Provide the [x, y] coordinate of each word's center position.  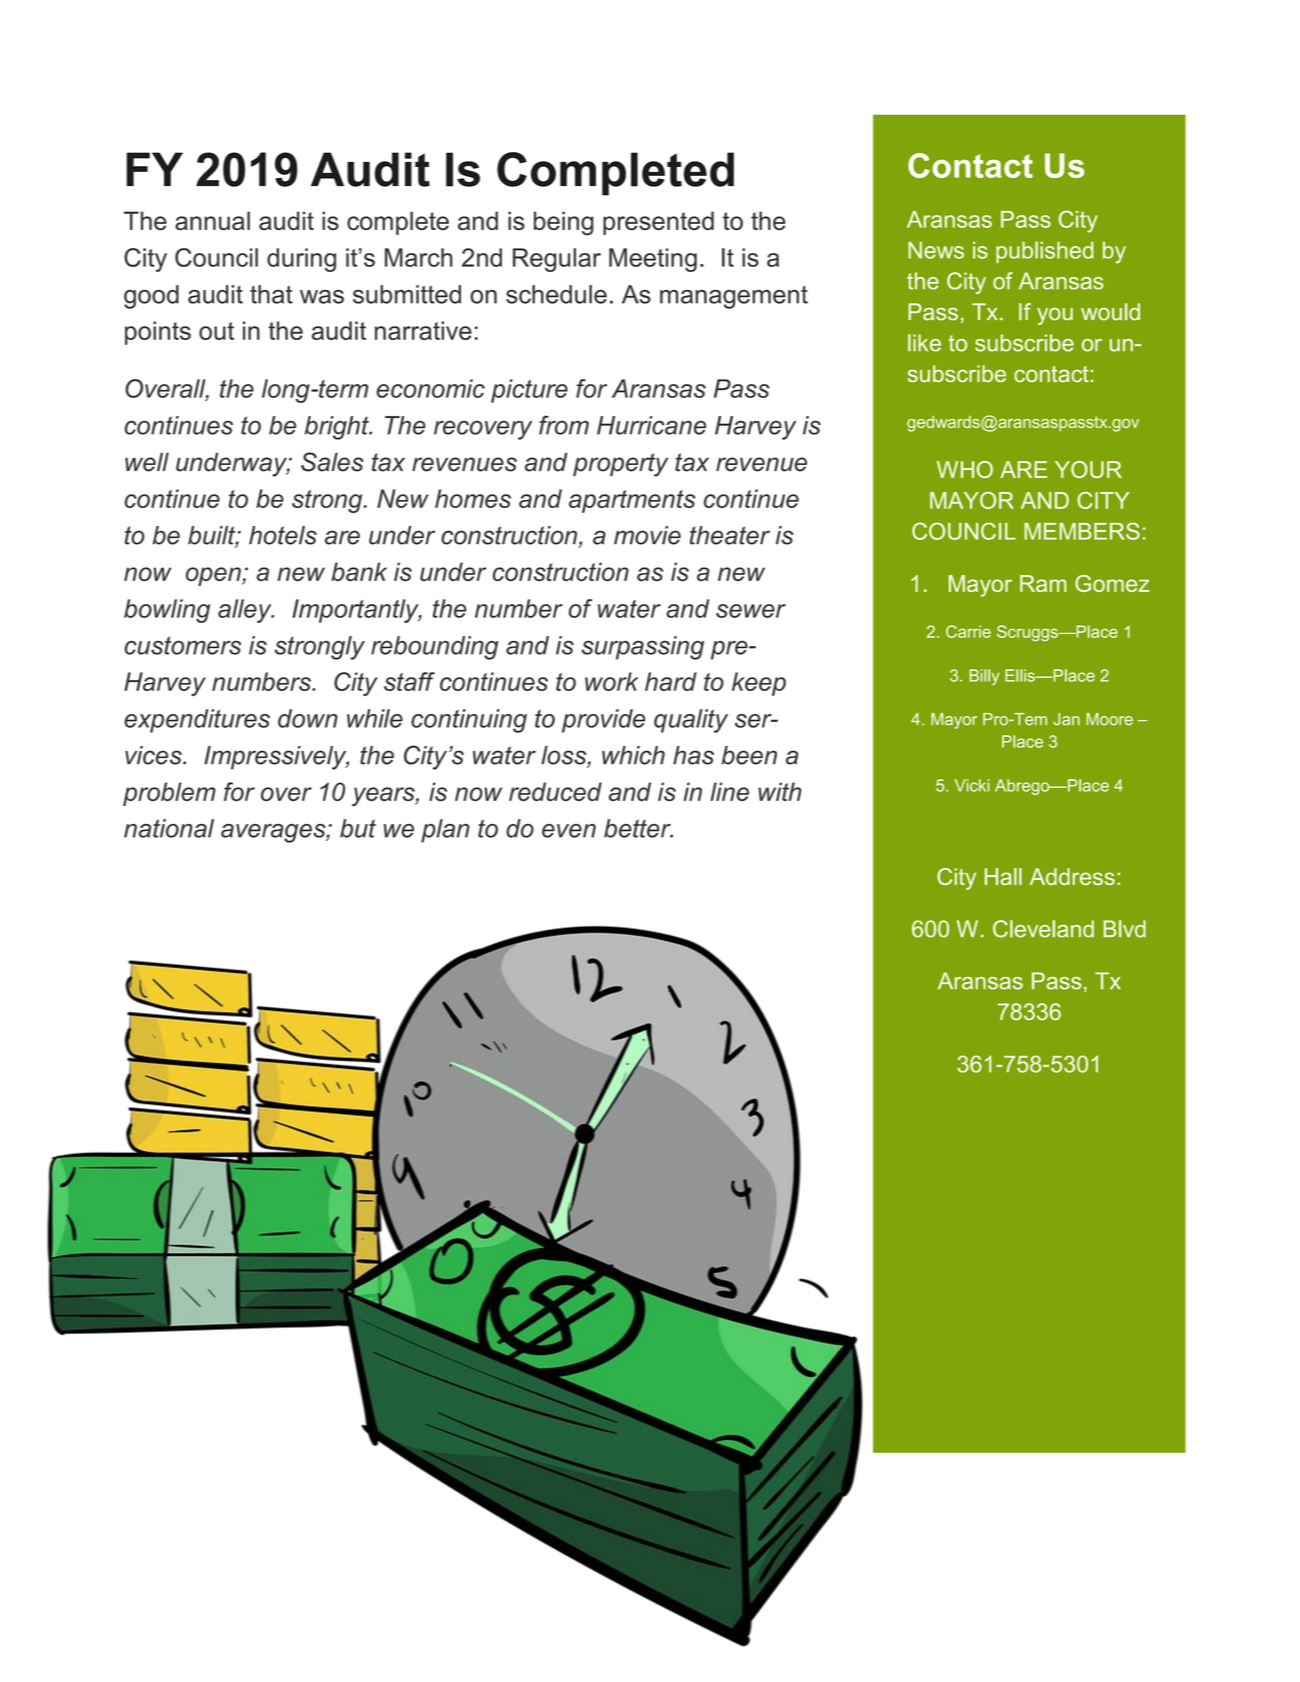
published [1044, 252]
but [358, 828]
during [301, 260]
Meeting [653, 260]
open [214, 576]
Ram [1043, 583]
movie [647, 535]
